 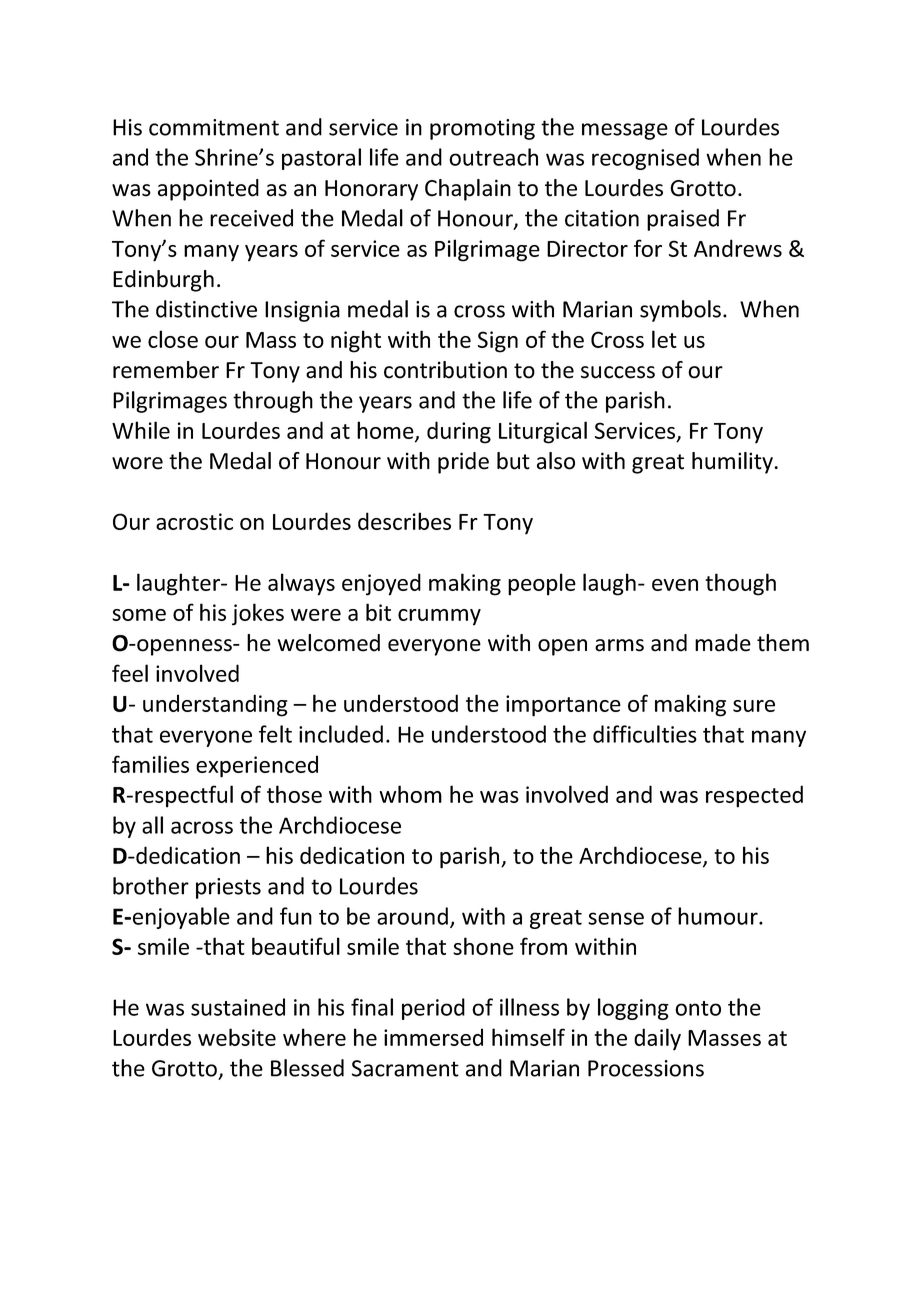 I want to click on experienced, so click(x=257, y=766).
